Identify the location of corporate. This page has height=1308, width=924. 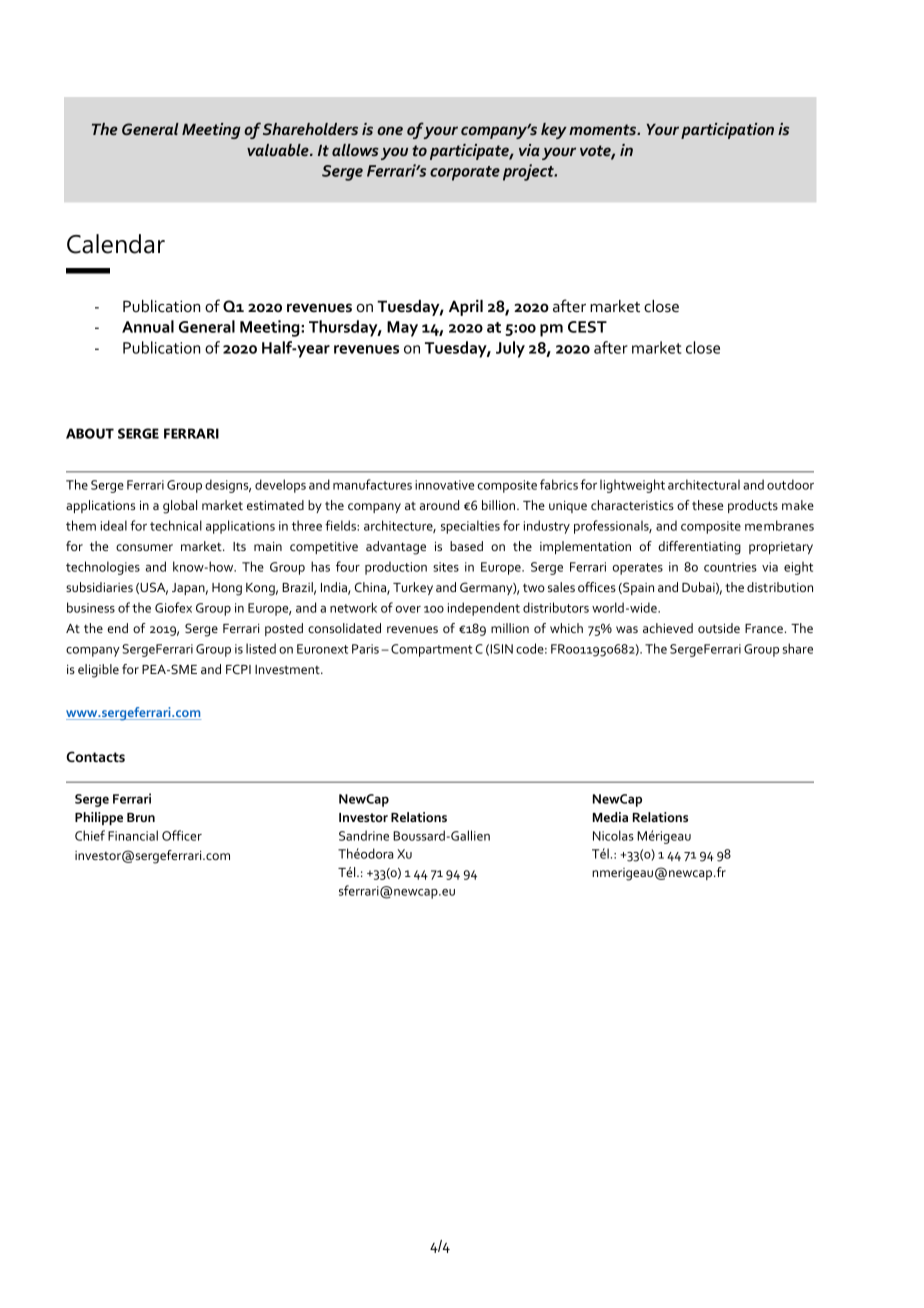
(465, 173).
